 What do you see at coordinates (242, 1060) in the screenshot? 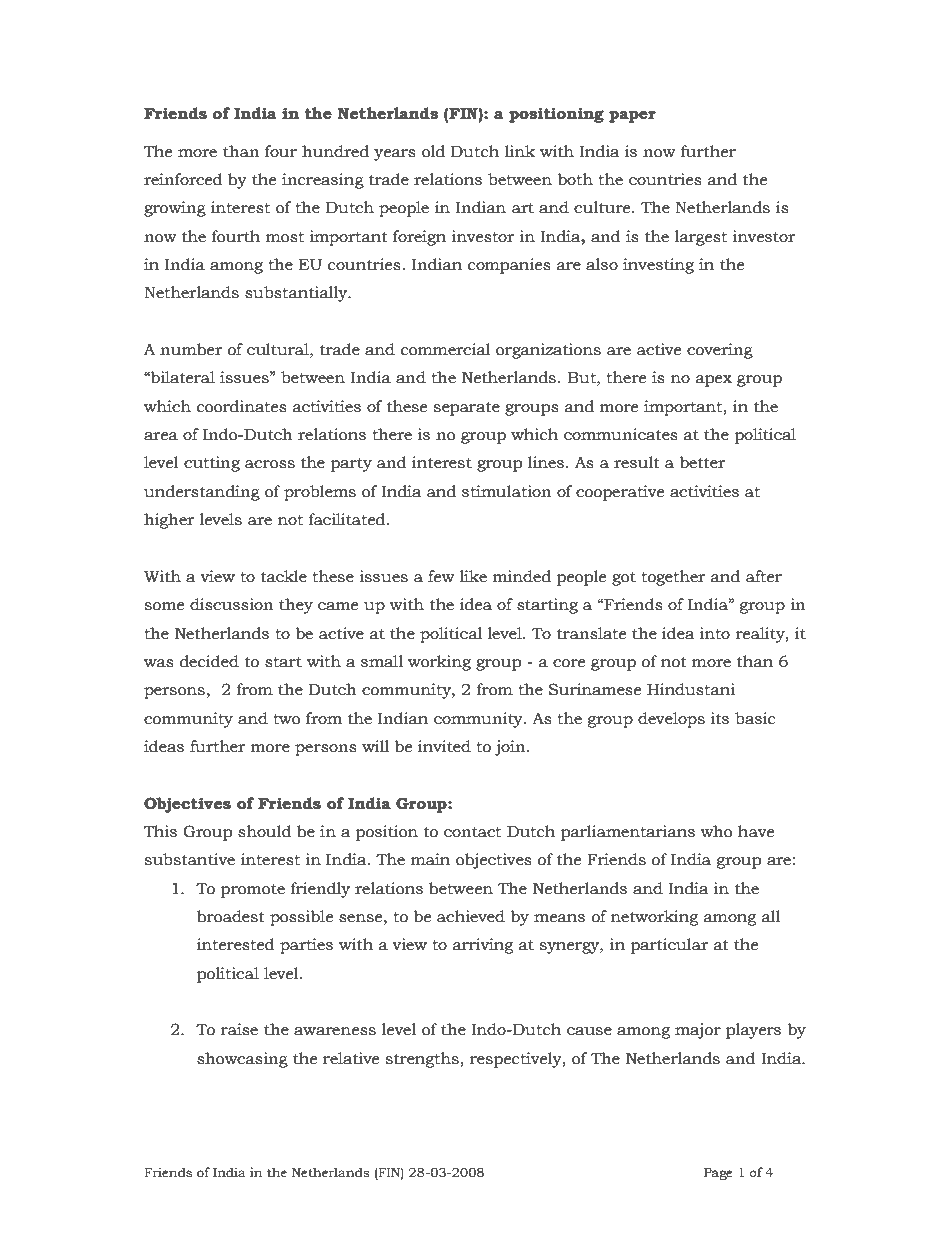
I see `showcasing` at bounding box center [242, 1060].
